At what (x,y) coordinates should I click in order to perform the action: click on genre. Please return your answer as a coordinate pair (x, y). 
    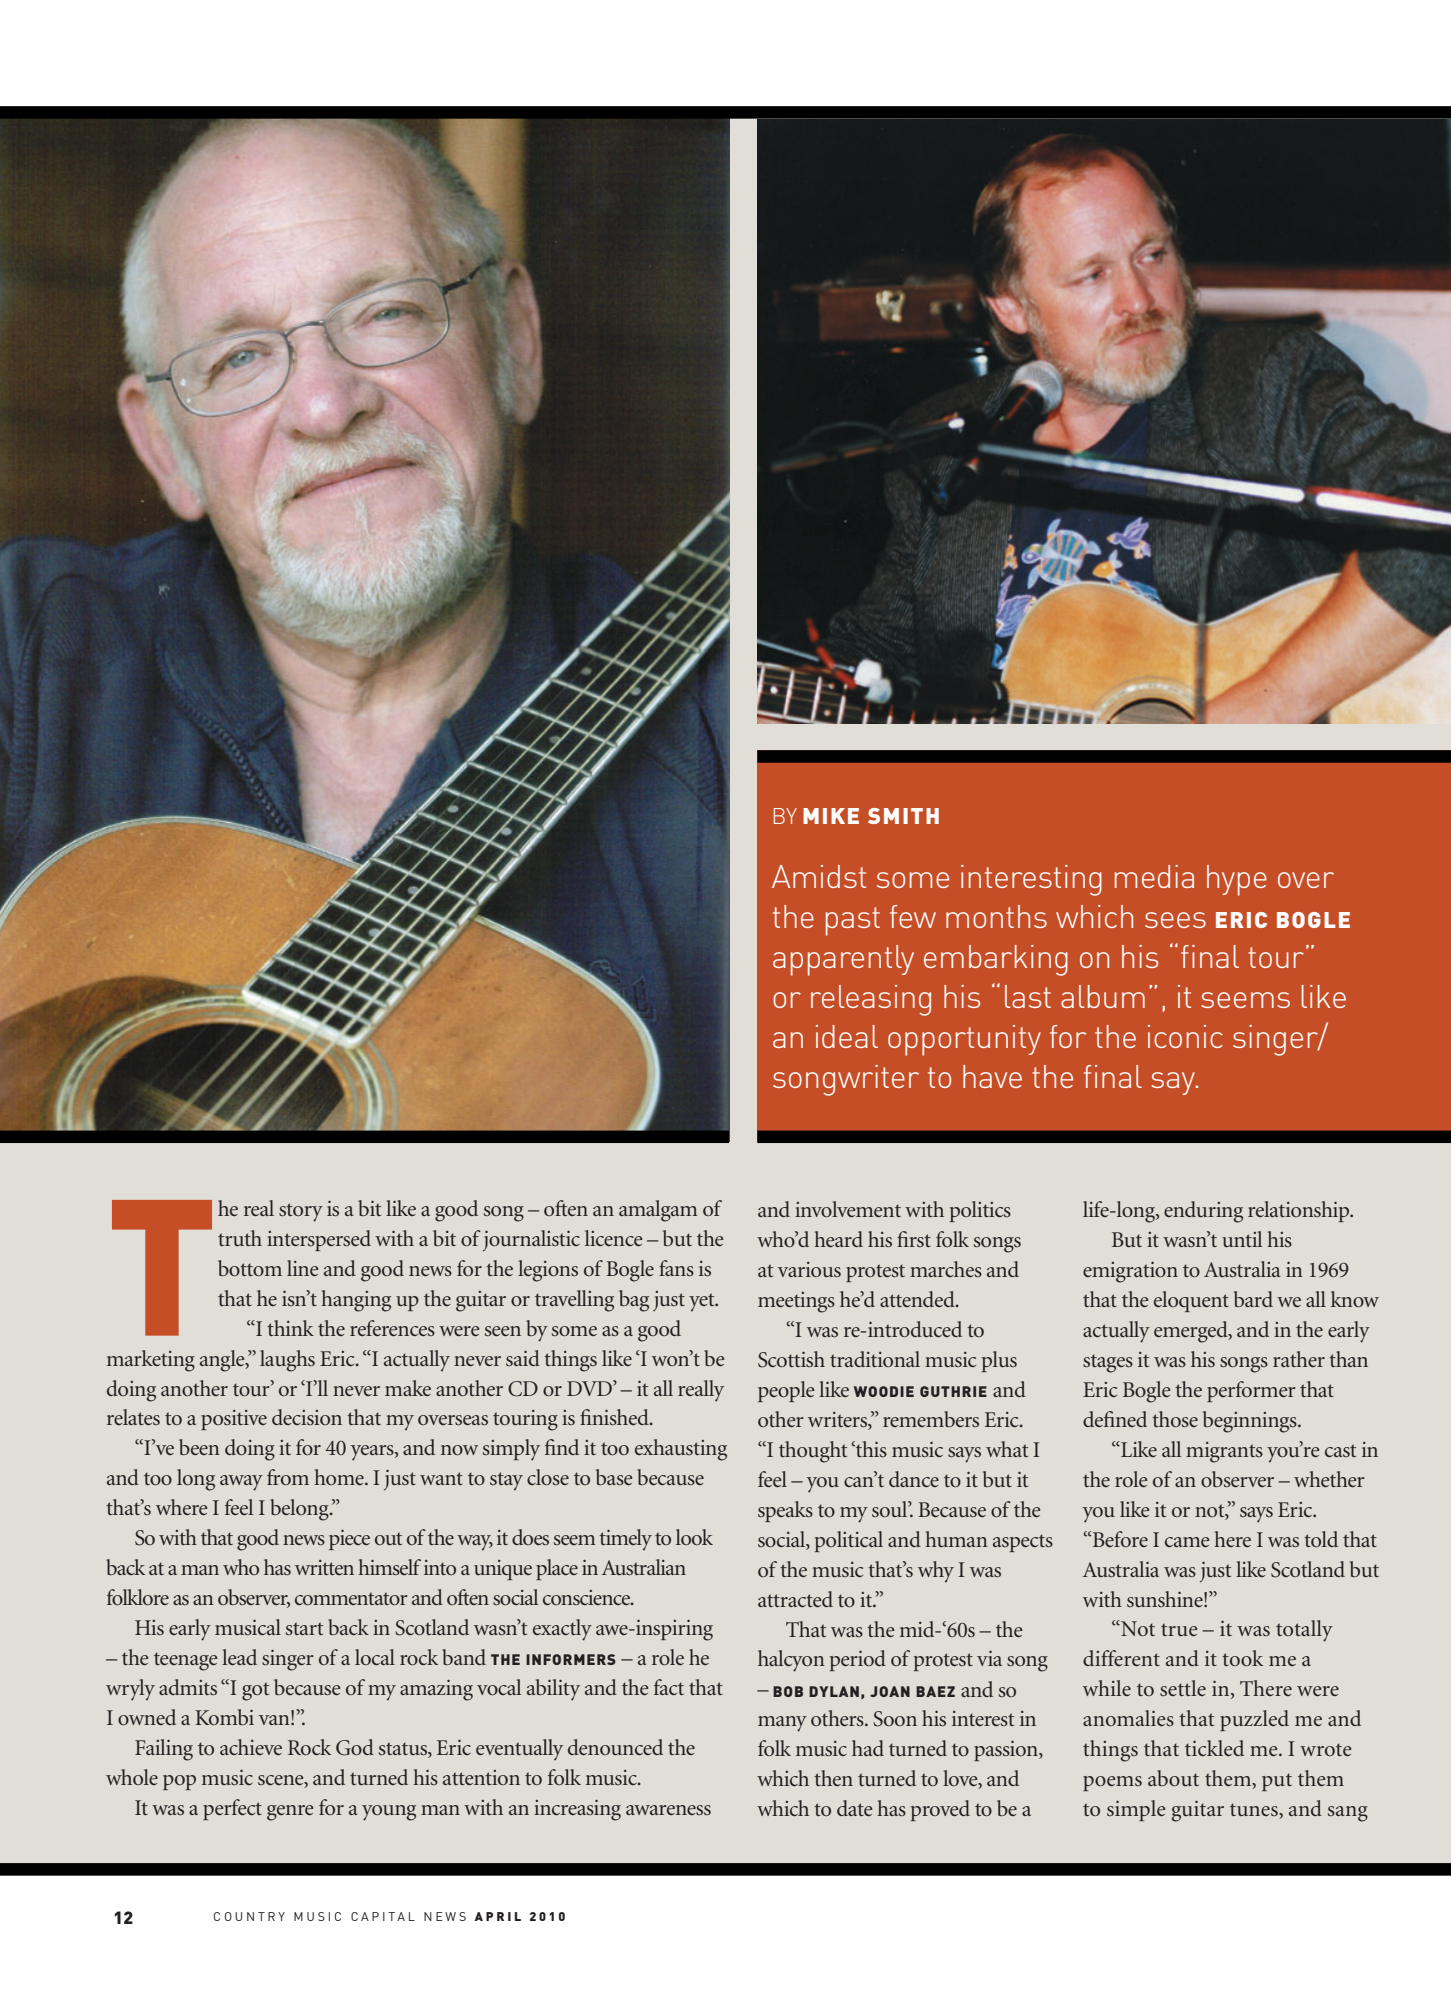
    Looking at the image, I should click on (290, 1813).
